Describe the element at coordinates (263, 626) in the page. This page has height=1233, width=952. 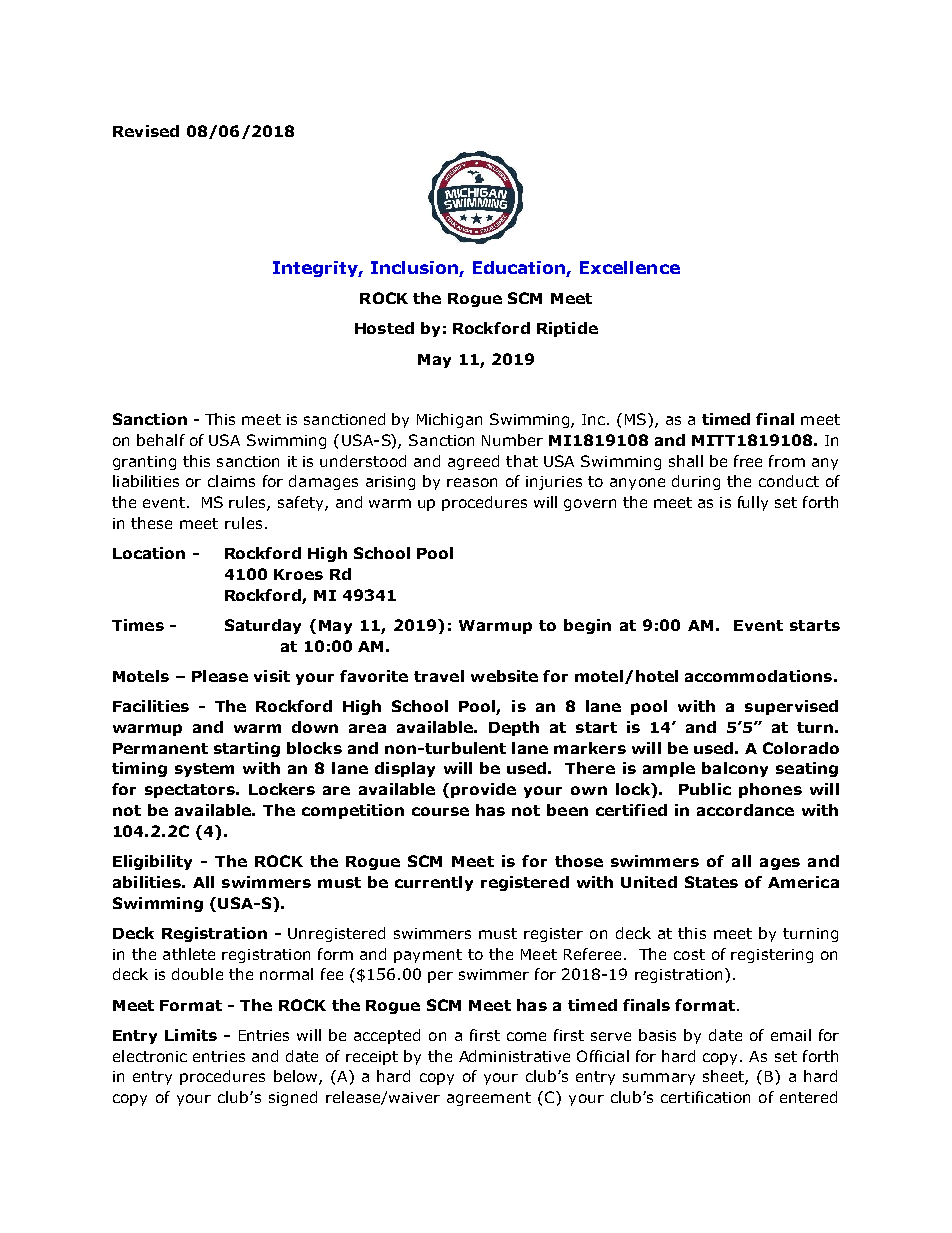
I see `Saturday` at that location.
